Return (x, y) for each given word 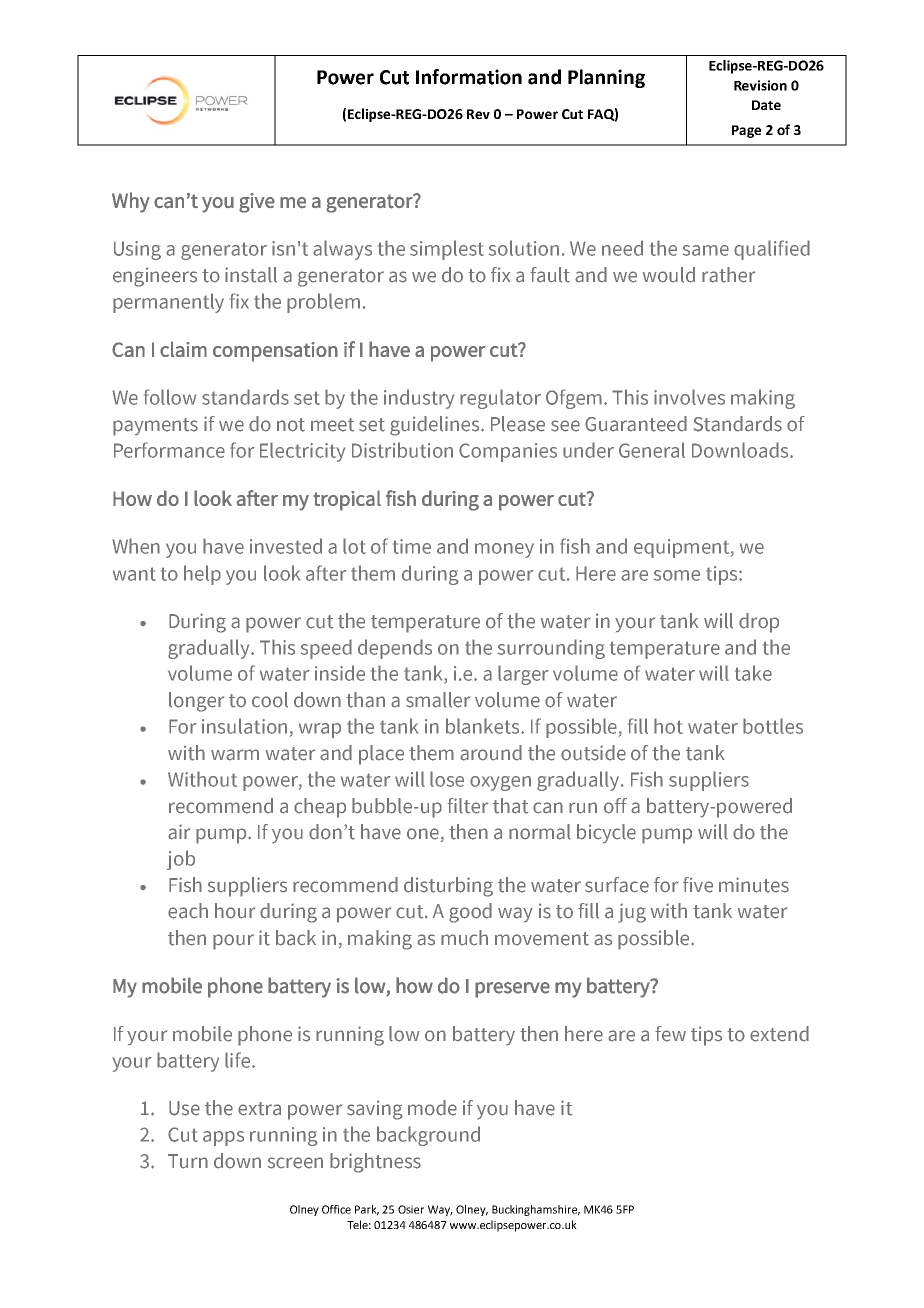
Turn (188, 1161)
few (670, 1034)
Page (746, 131)
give (257, 203)
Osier (411, 1209)
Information (469, 77)
